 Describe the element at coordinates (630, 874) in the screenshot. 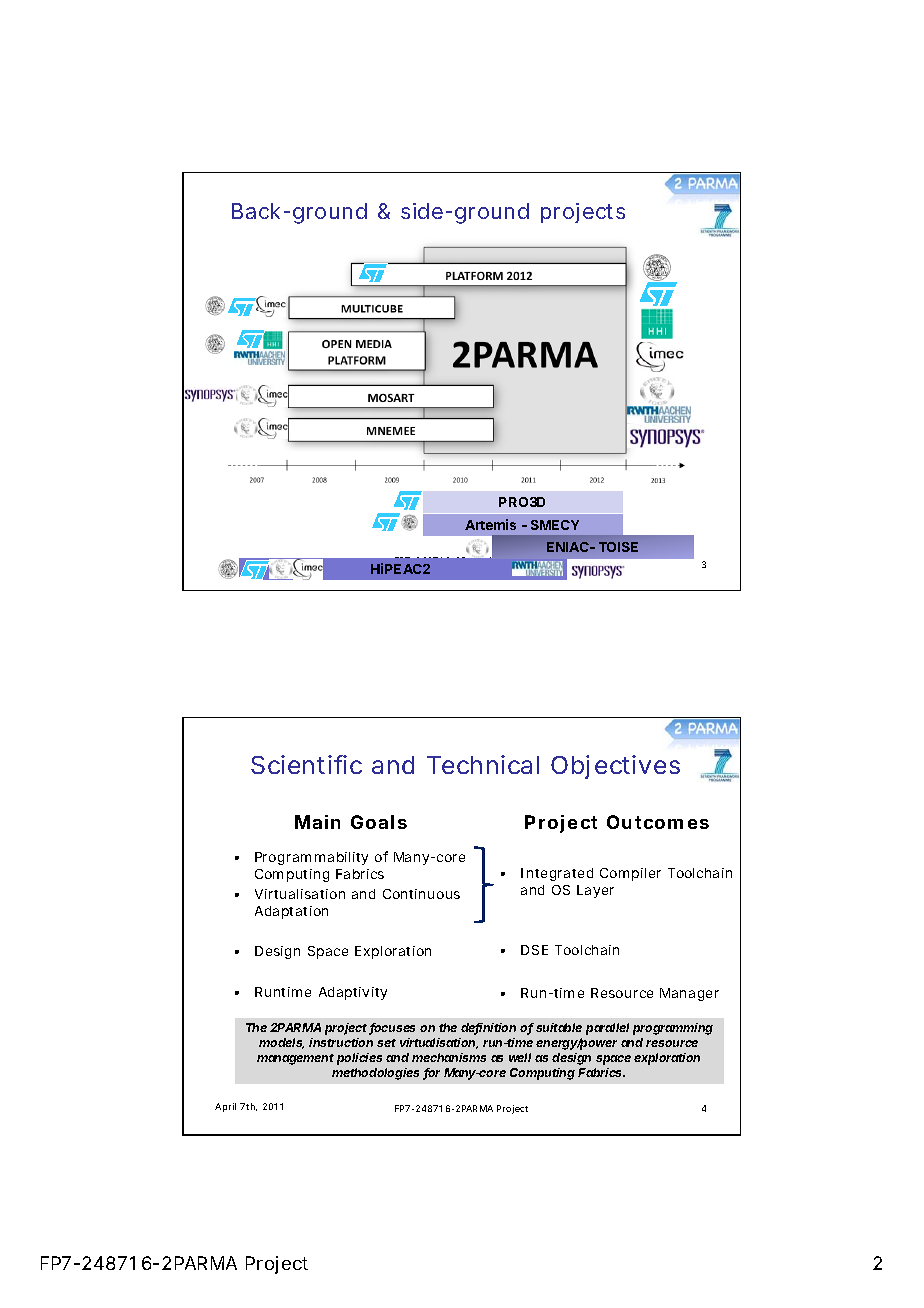

I see `Compiler` at that location.
